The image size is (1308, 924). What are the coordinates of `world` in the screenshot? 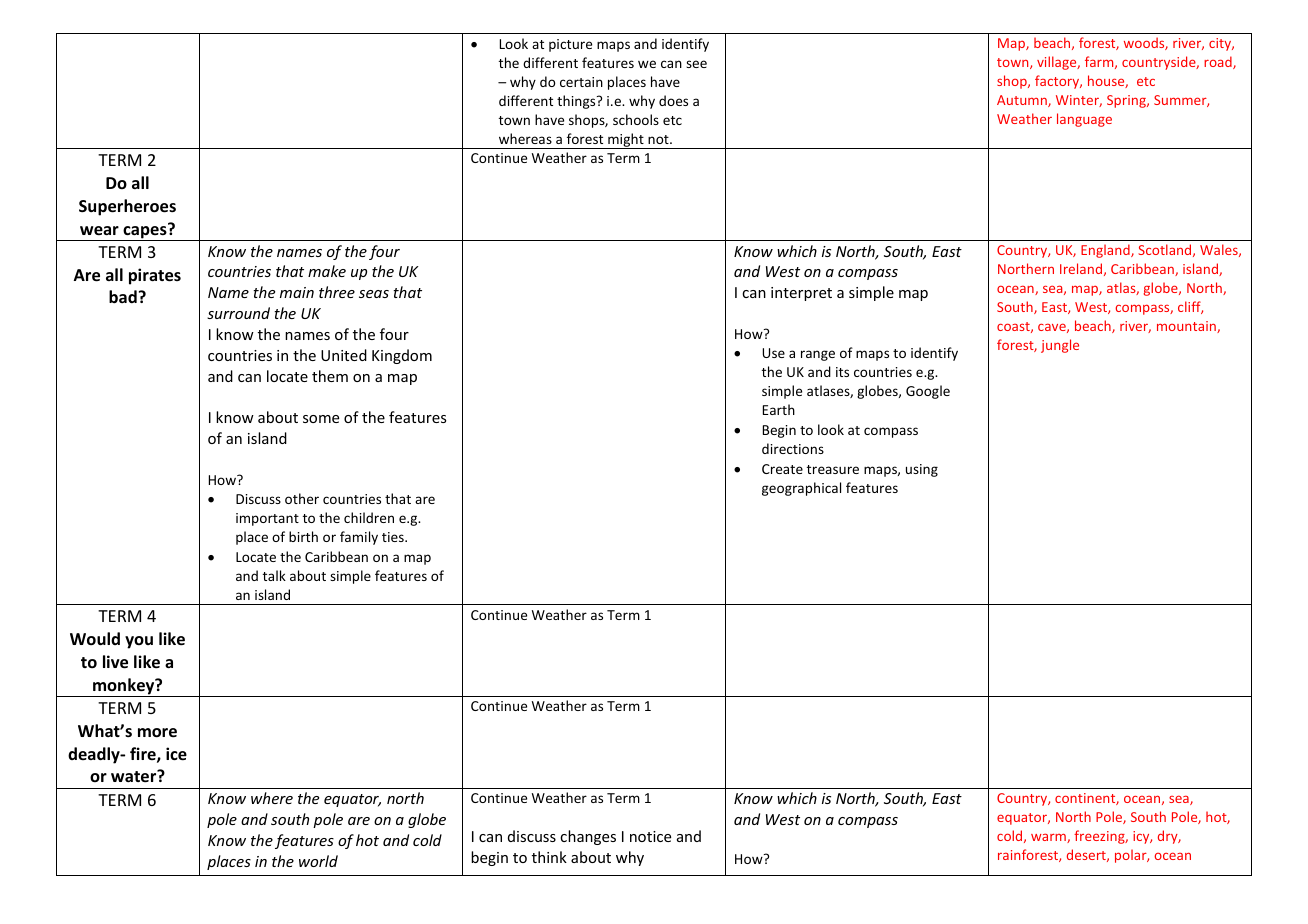 It's located at (318, 861).
